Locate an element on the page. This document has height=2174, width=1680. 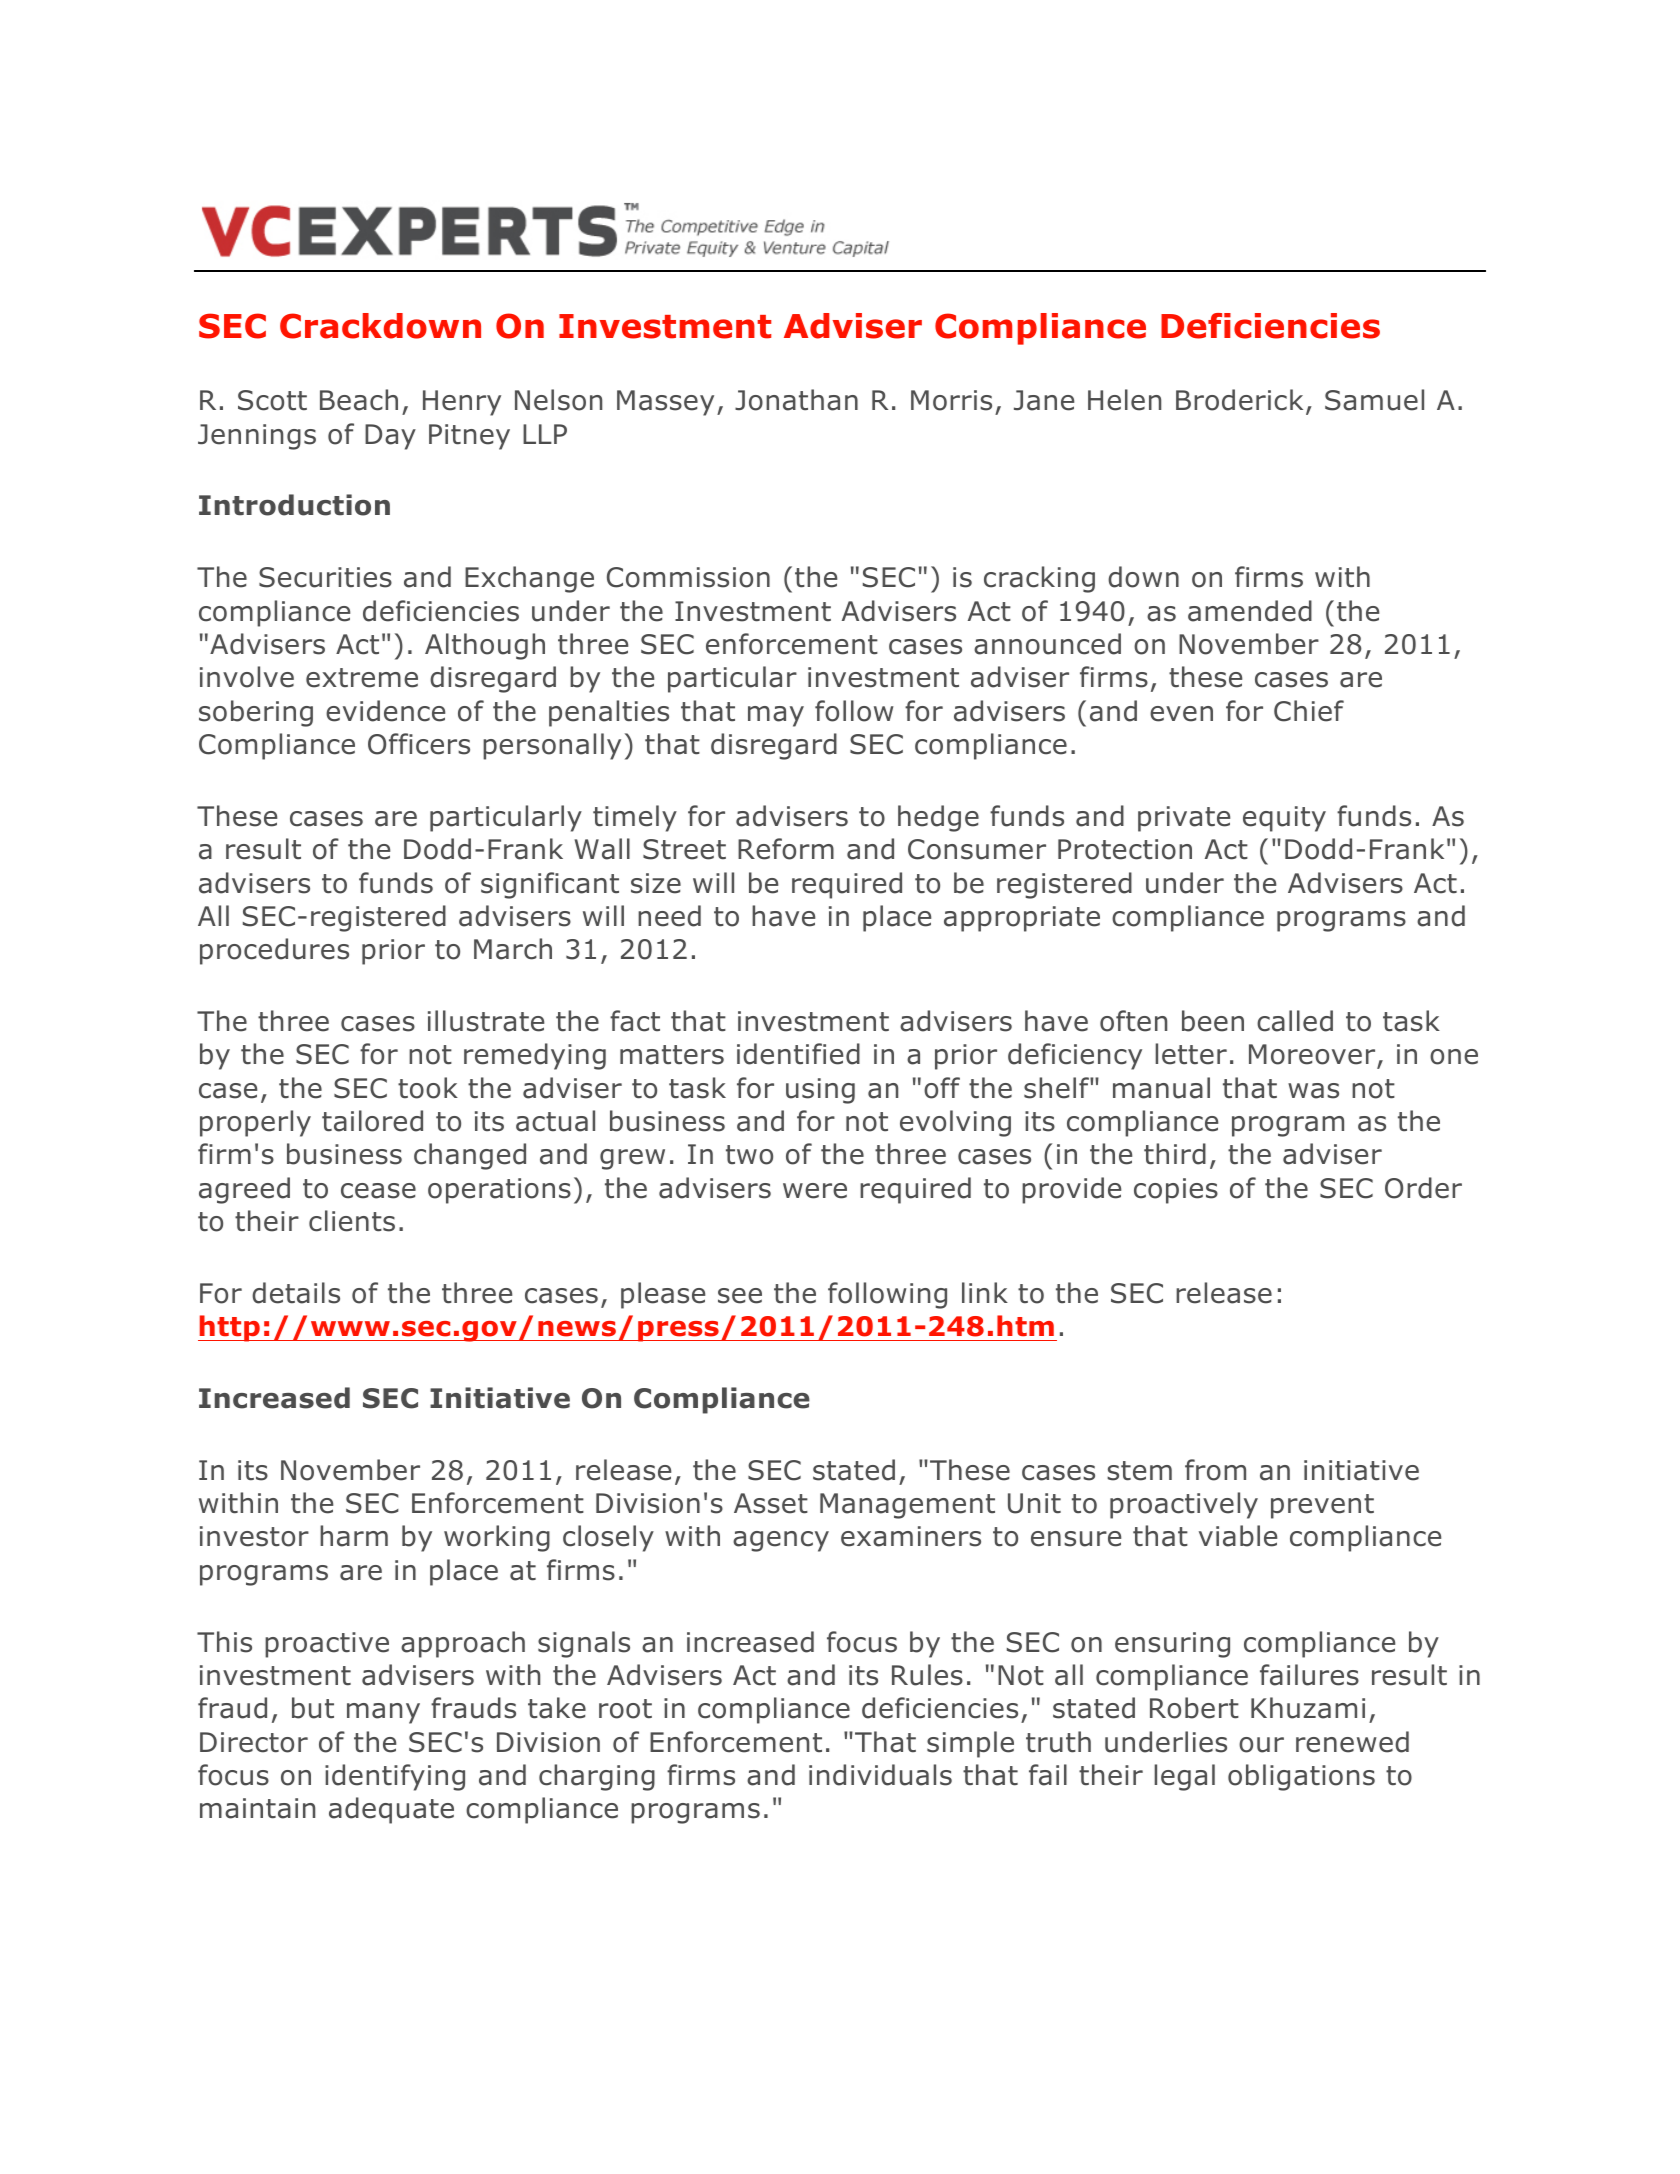
equity is located at coordinates (1284, 819).
